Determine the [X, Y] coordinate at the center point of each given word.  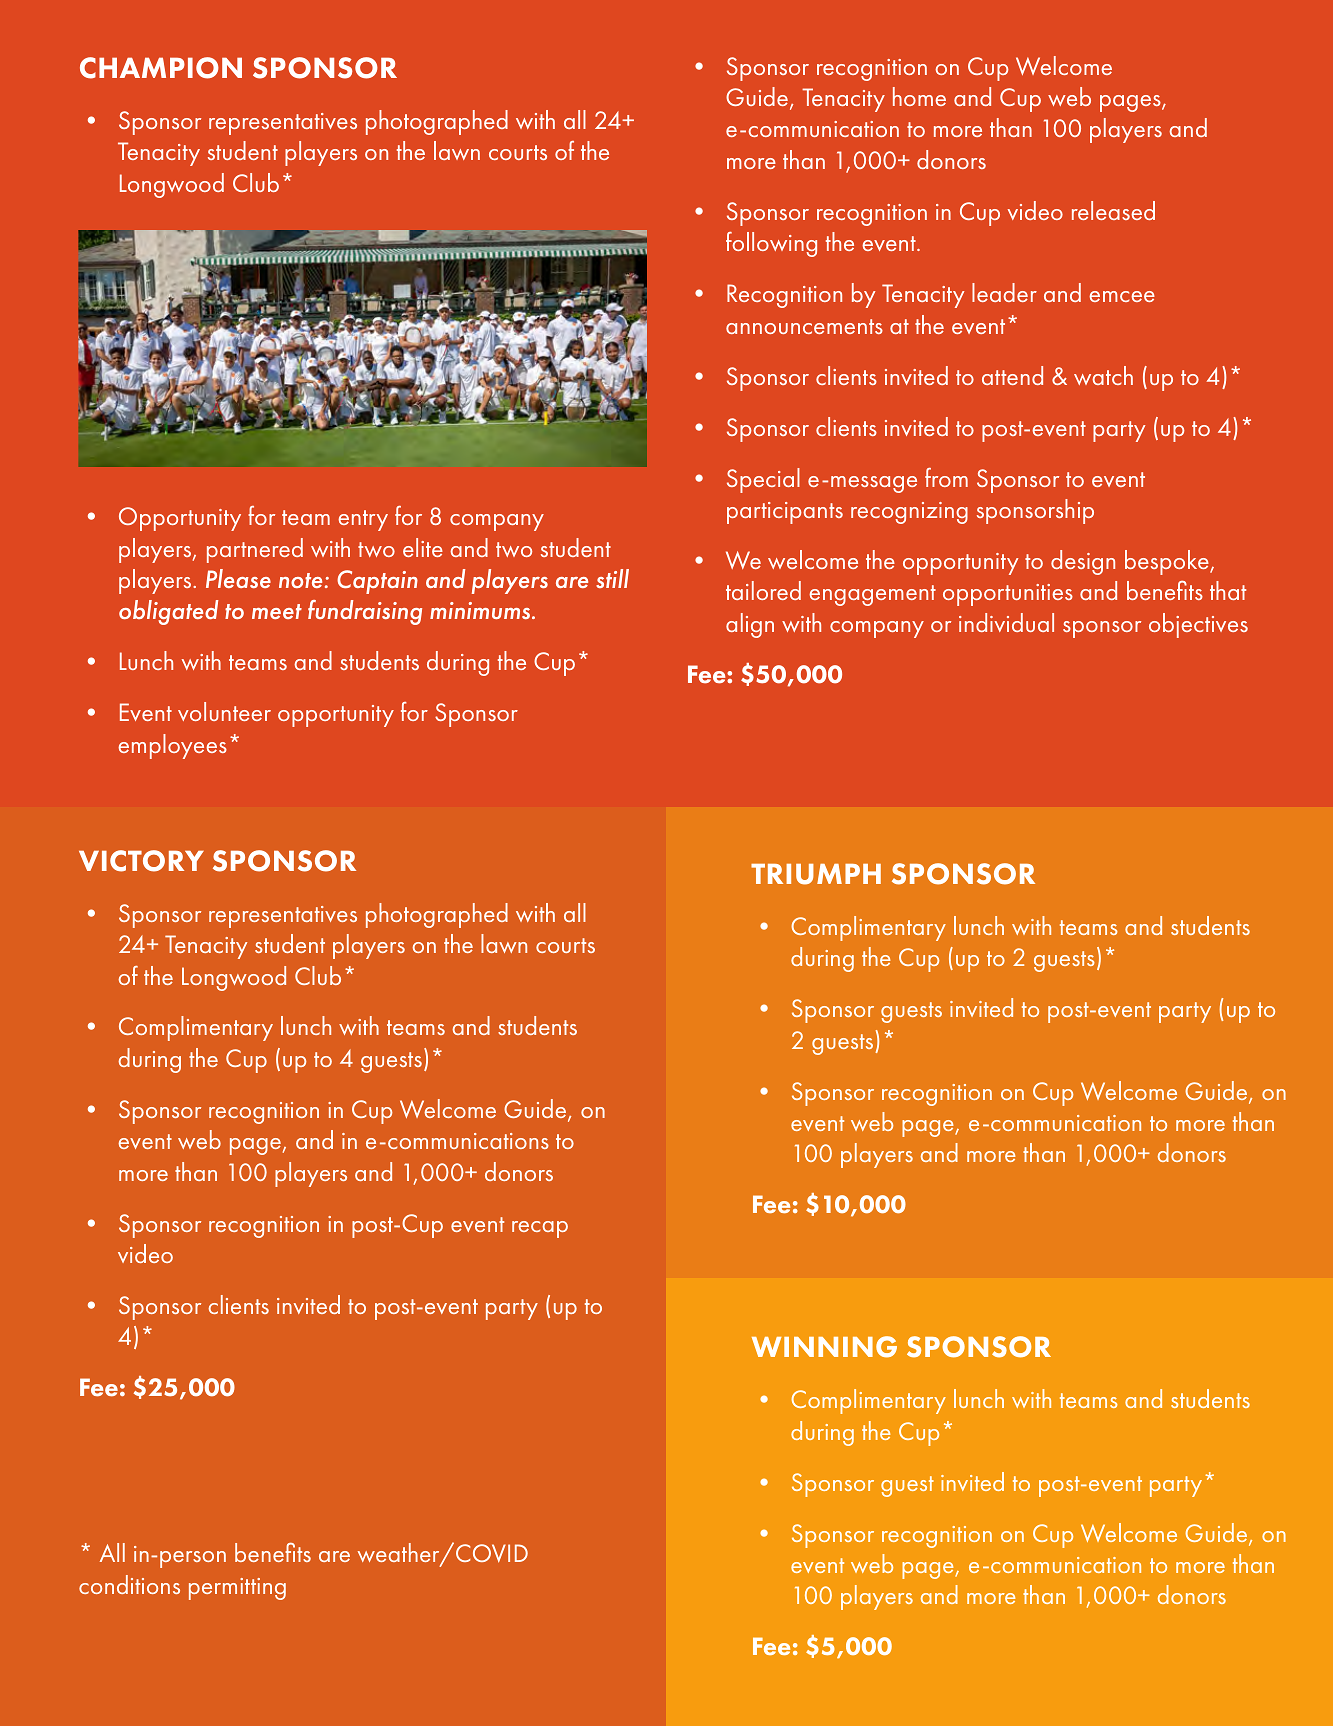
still [612, 578]
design [1083, 562]
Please [238, 578]
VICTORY [141, 861]
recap [540, 1229]
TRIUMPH [816, 874]
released [1113, 210]
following [771, 244]
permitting [237, 1589]
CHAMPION [161, 68]
